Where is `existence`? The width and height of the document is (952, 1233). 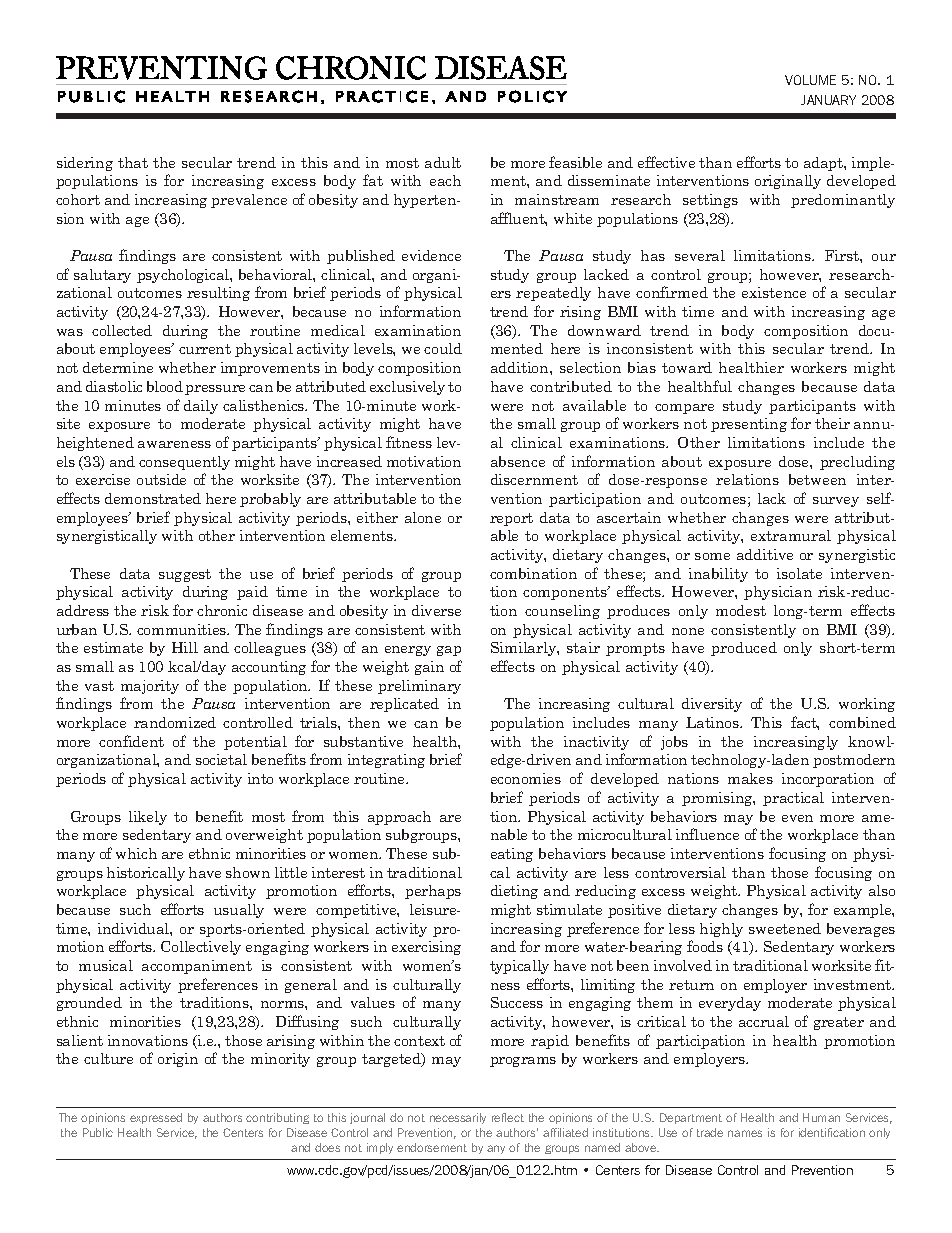 existence is located at coordinates (774, 292).
